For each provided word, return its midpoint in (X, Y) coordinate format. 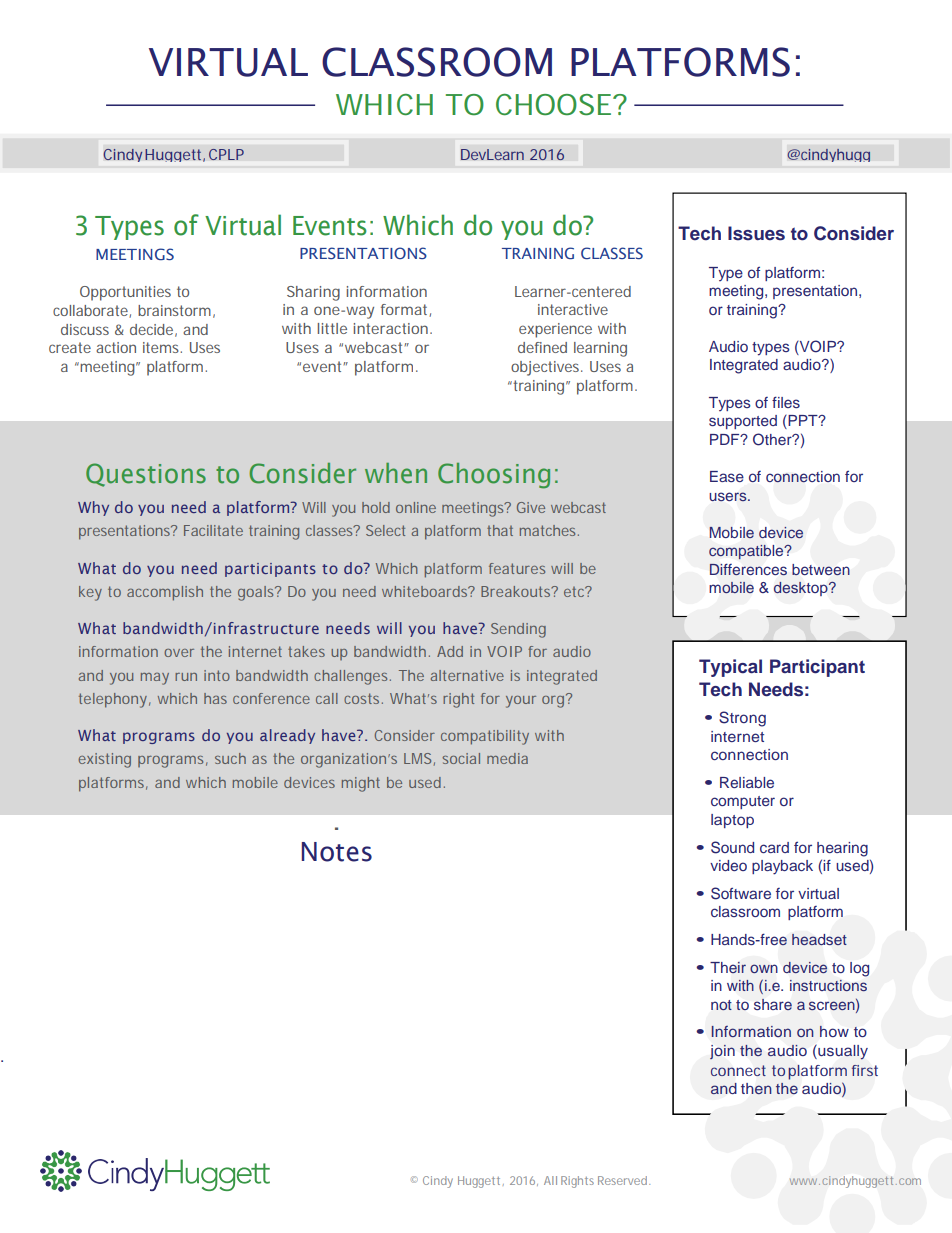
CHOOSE (553, 105)
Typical (730, 668)
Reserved (624, 1180)
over (179, 653)
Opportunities (125, 293)
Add (450, 651)
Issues (756, 233)
